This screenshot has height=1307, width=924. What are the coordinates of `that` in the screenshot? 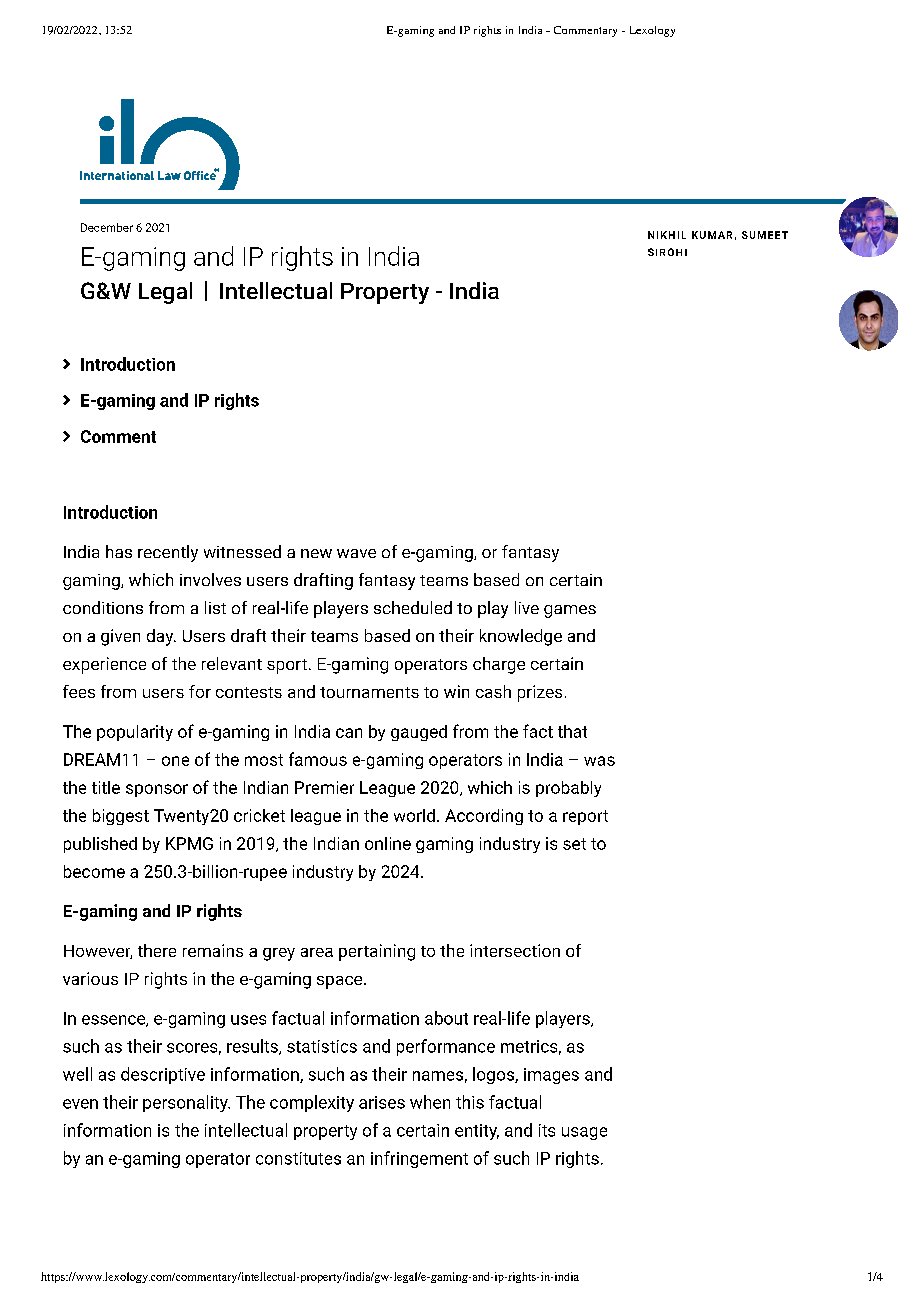 It's located at (572, 731).
